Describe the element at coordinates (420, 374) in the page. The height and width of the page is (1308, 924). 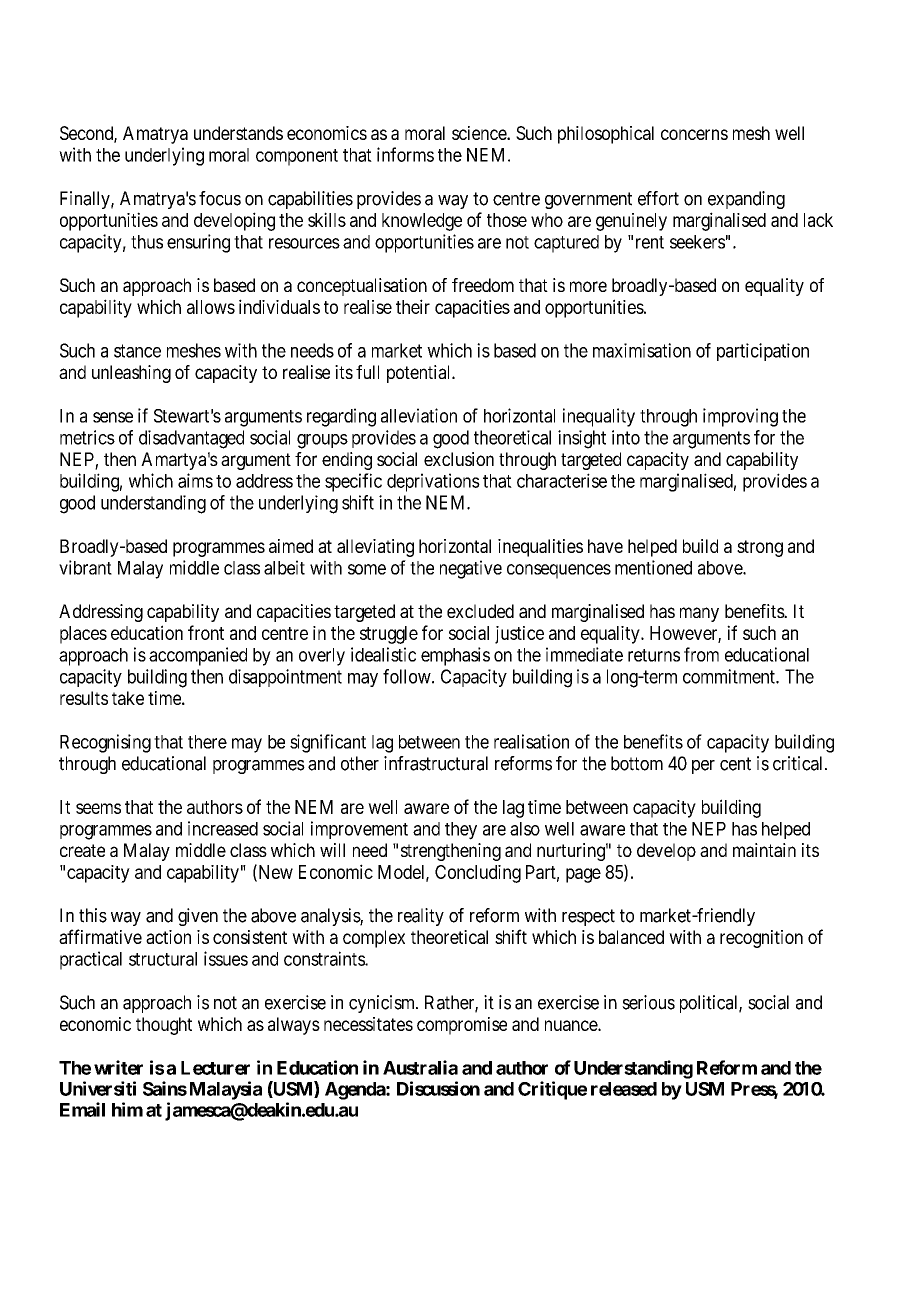
I see `potential` at that location.
